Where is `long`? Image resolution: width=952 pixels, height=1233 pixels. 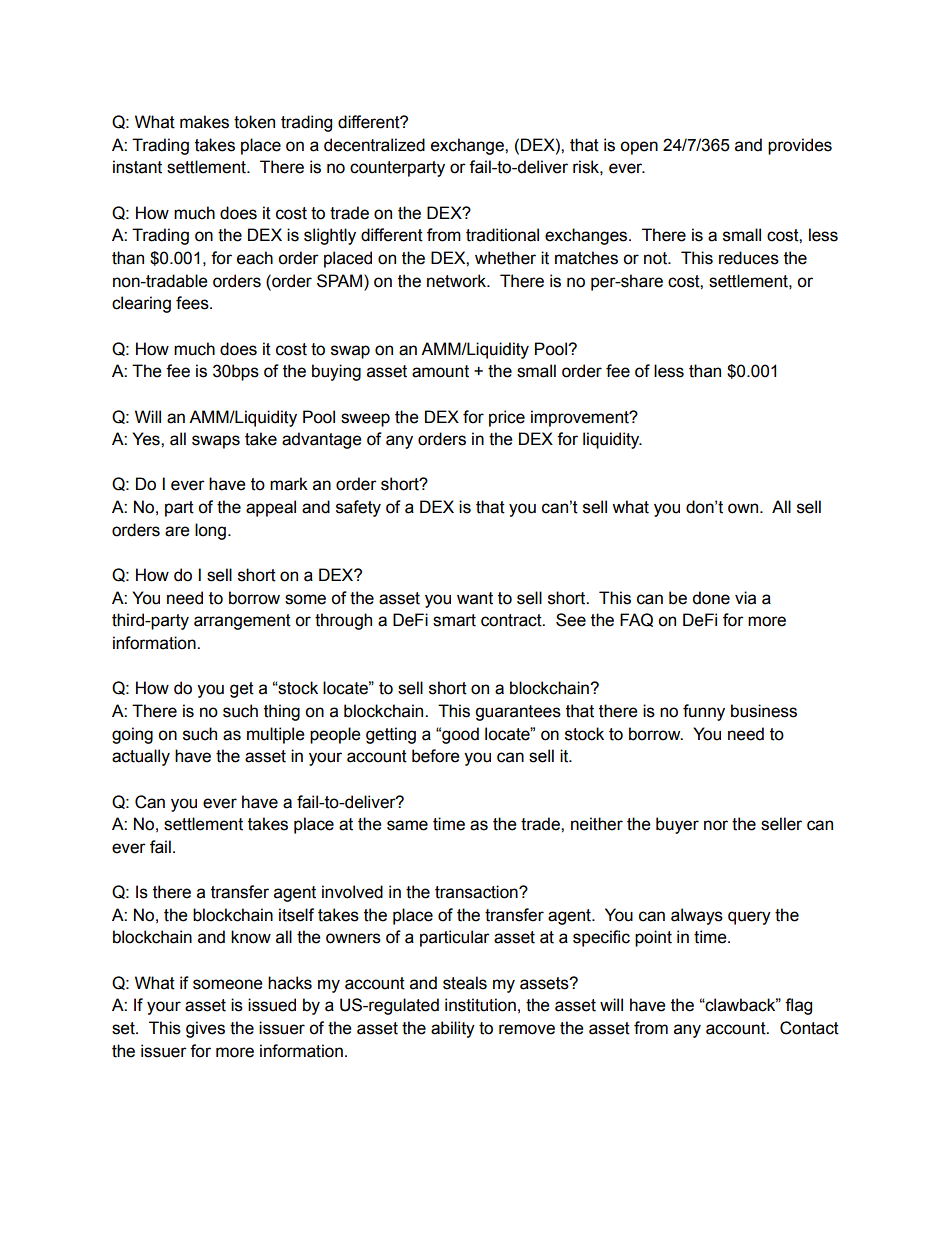 long is located at coordinates (210, 531).
